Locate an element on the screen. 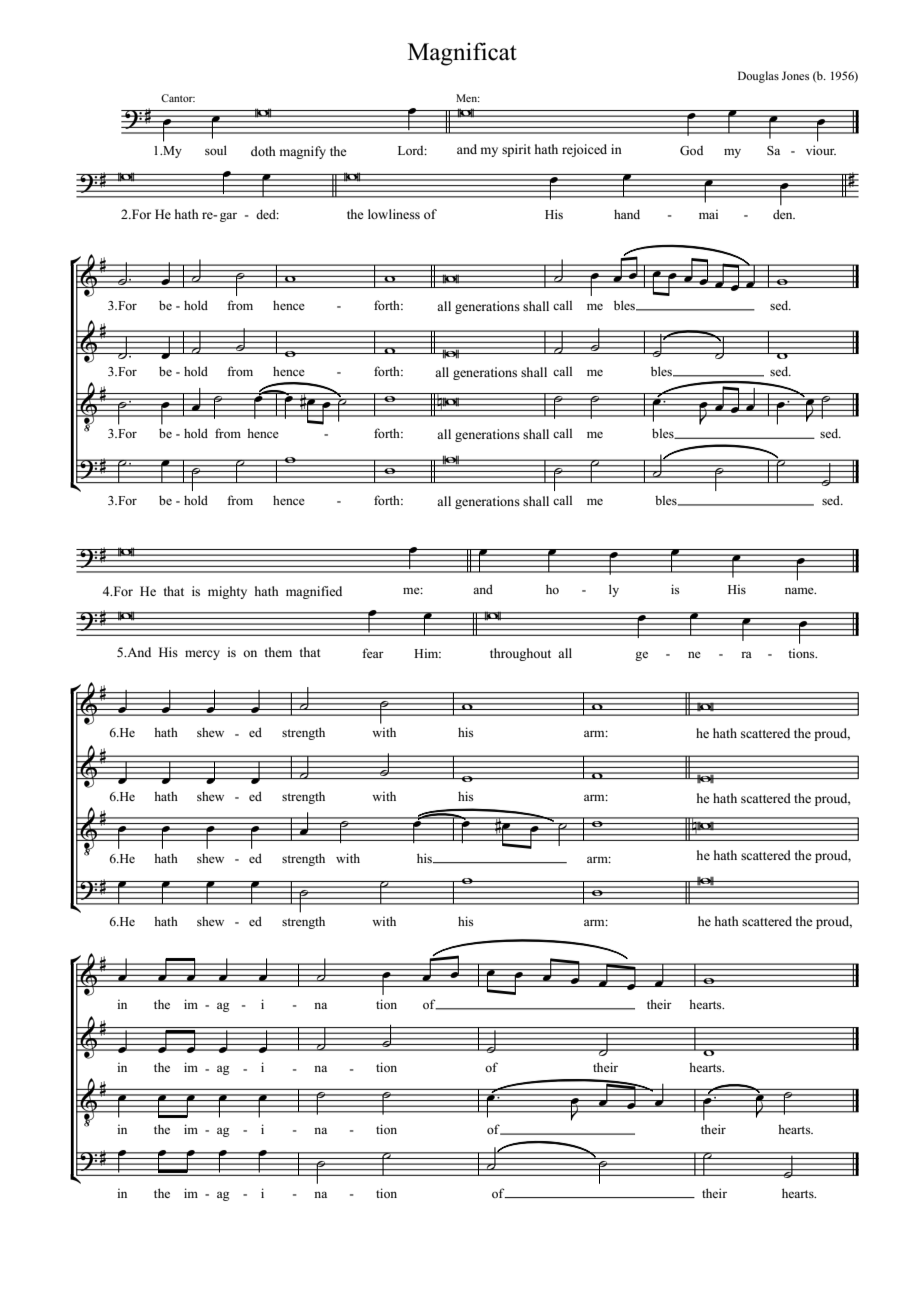 The height and width of the screenshot is (1308, 924). them is located at coordinates (278, 652).
